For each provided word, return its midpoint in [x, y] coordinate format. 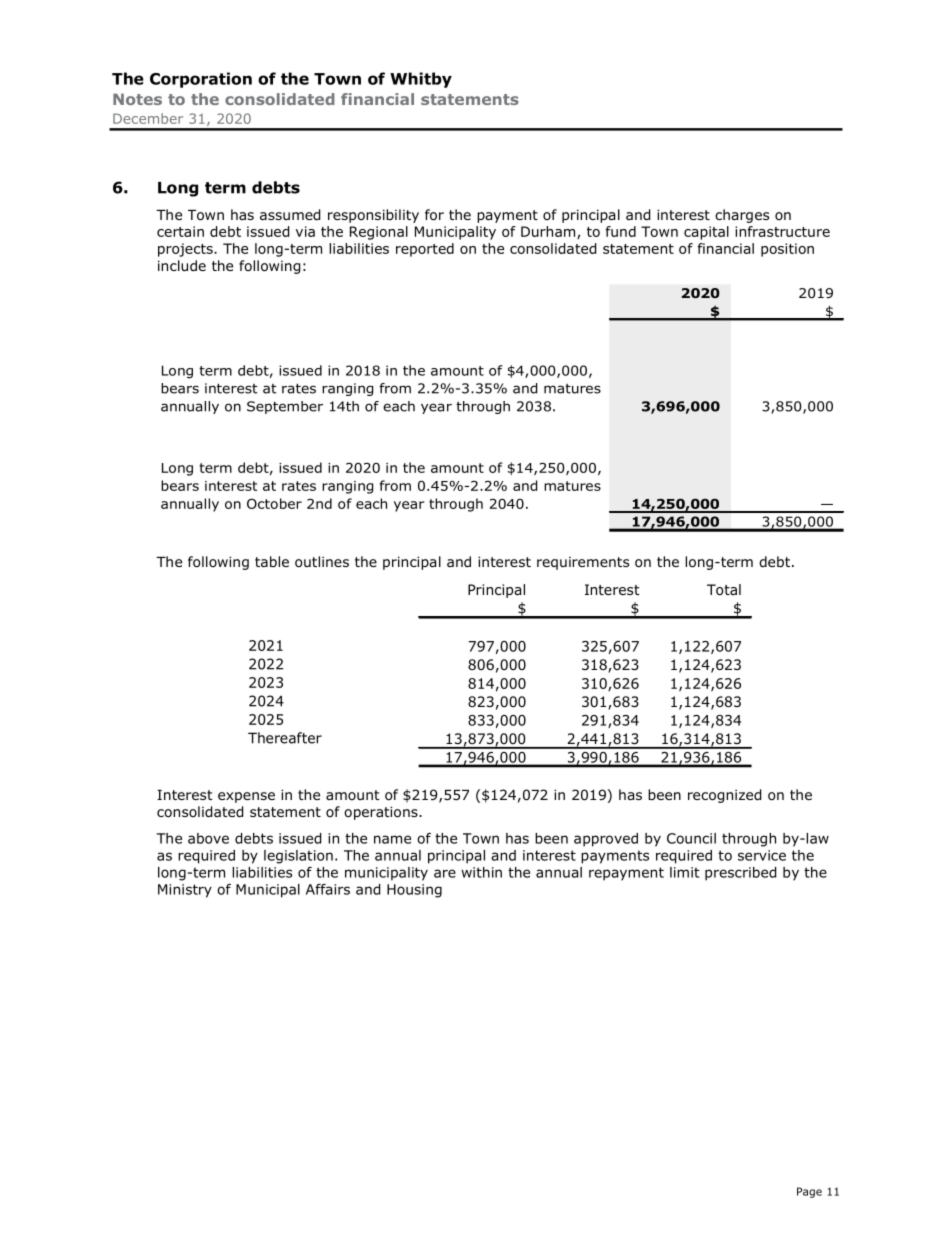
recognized [724, 796]
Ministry [185, 891]
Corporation [201, 80]
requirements [583, 563]
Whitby [421, 80]
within [481, 872]
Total [724, 590]
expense [246, 797]
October [274, 503]
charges [742, 216]
